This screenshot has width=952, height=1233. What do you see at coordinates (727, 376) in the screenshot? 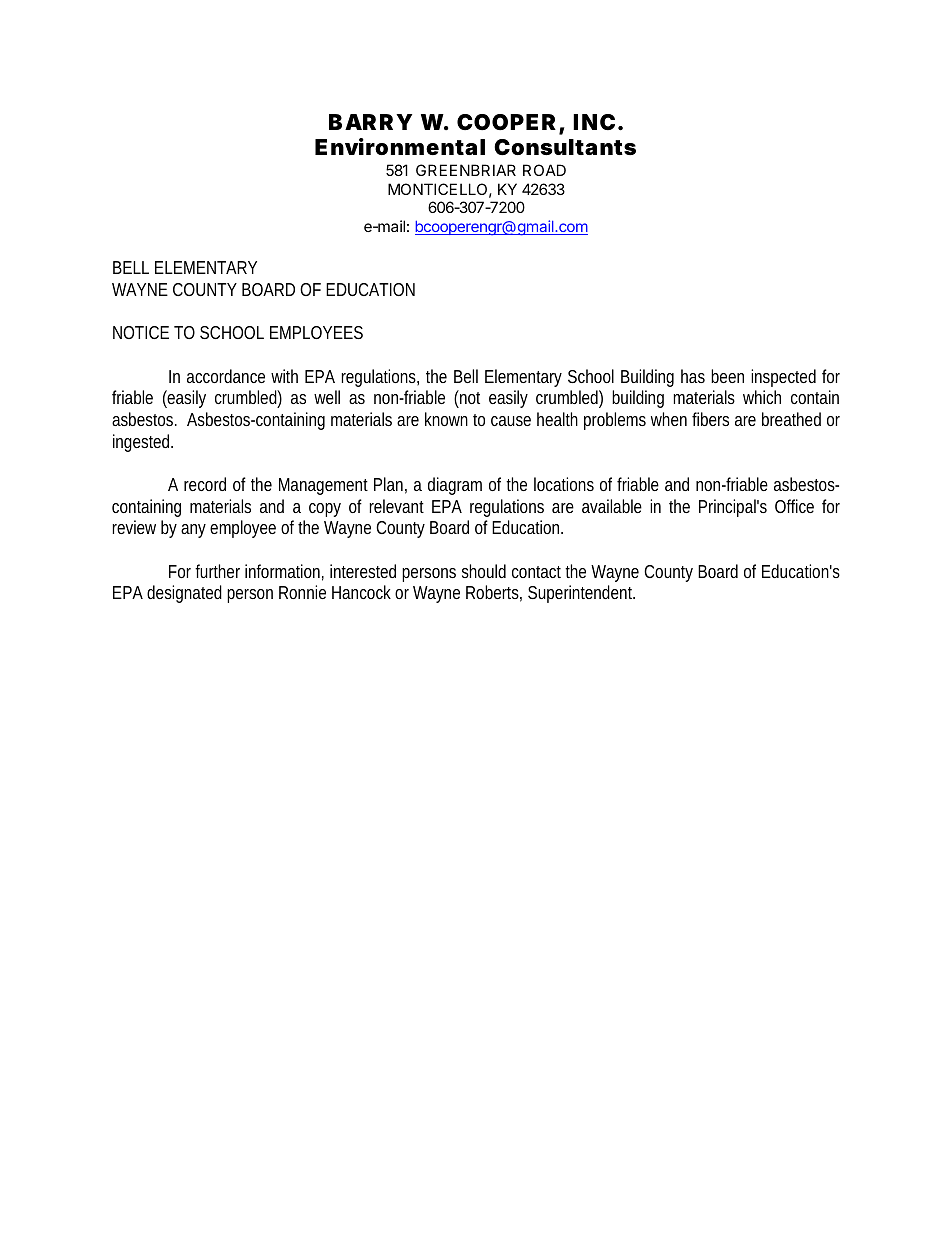
I see `been` at bounding box center [727, 376].
